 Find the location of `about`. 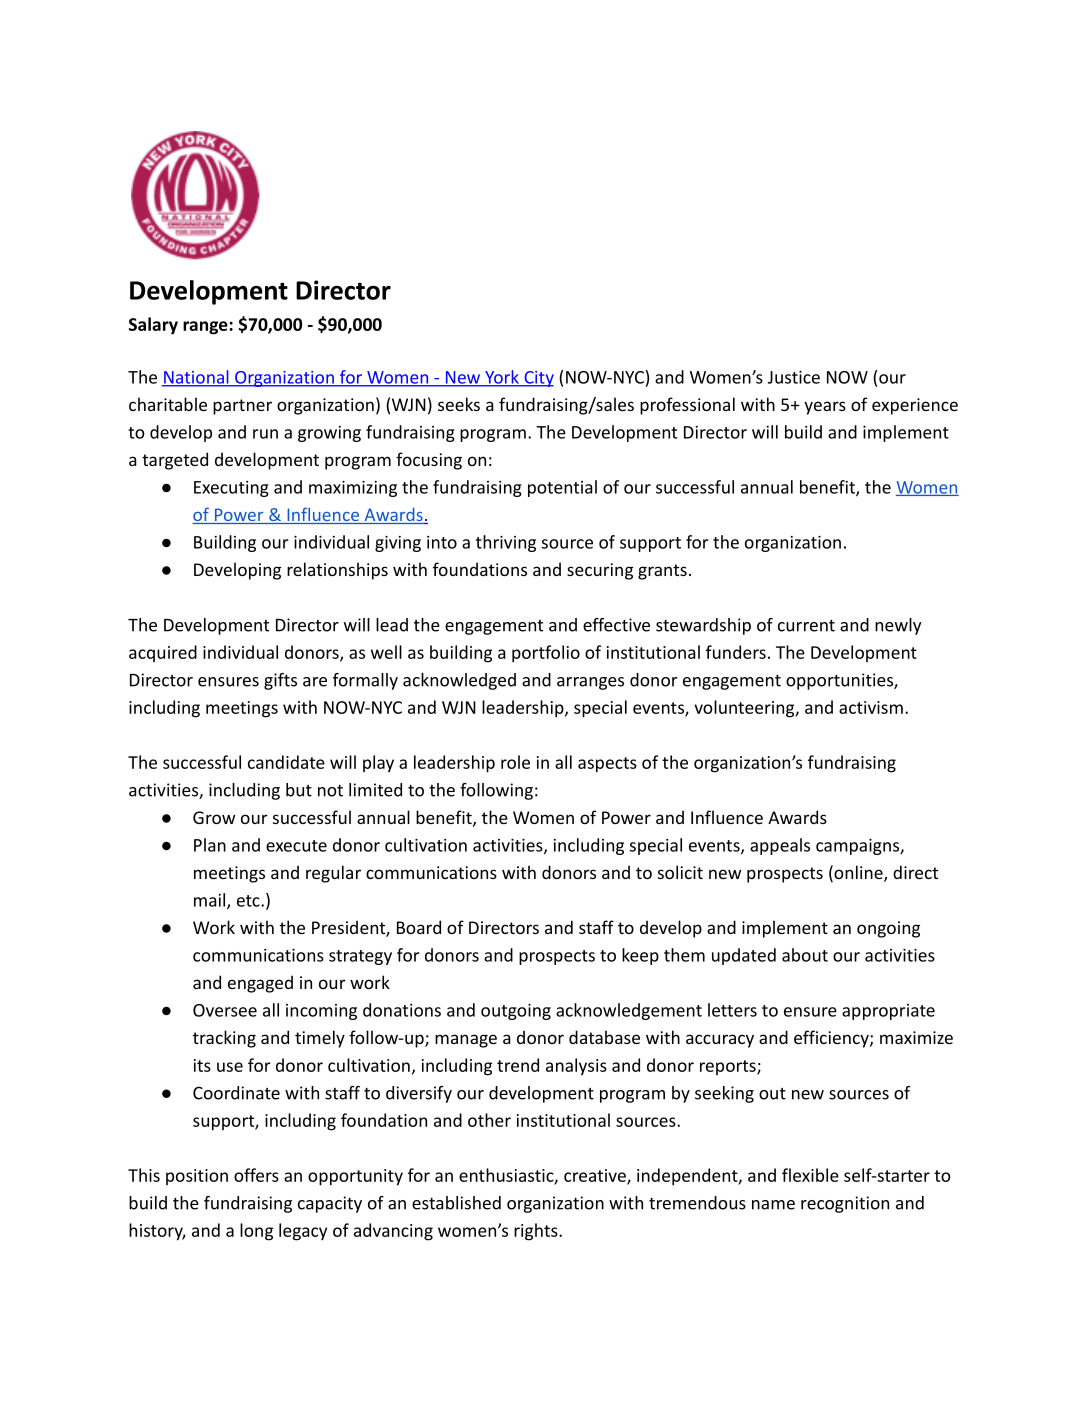

about is located at coordinates (805, 955).
